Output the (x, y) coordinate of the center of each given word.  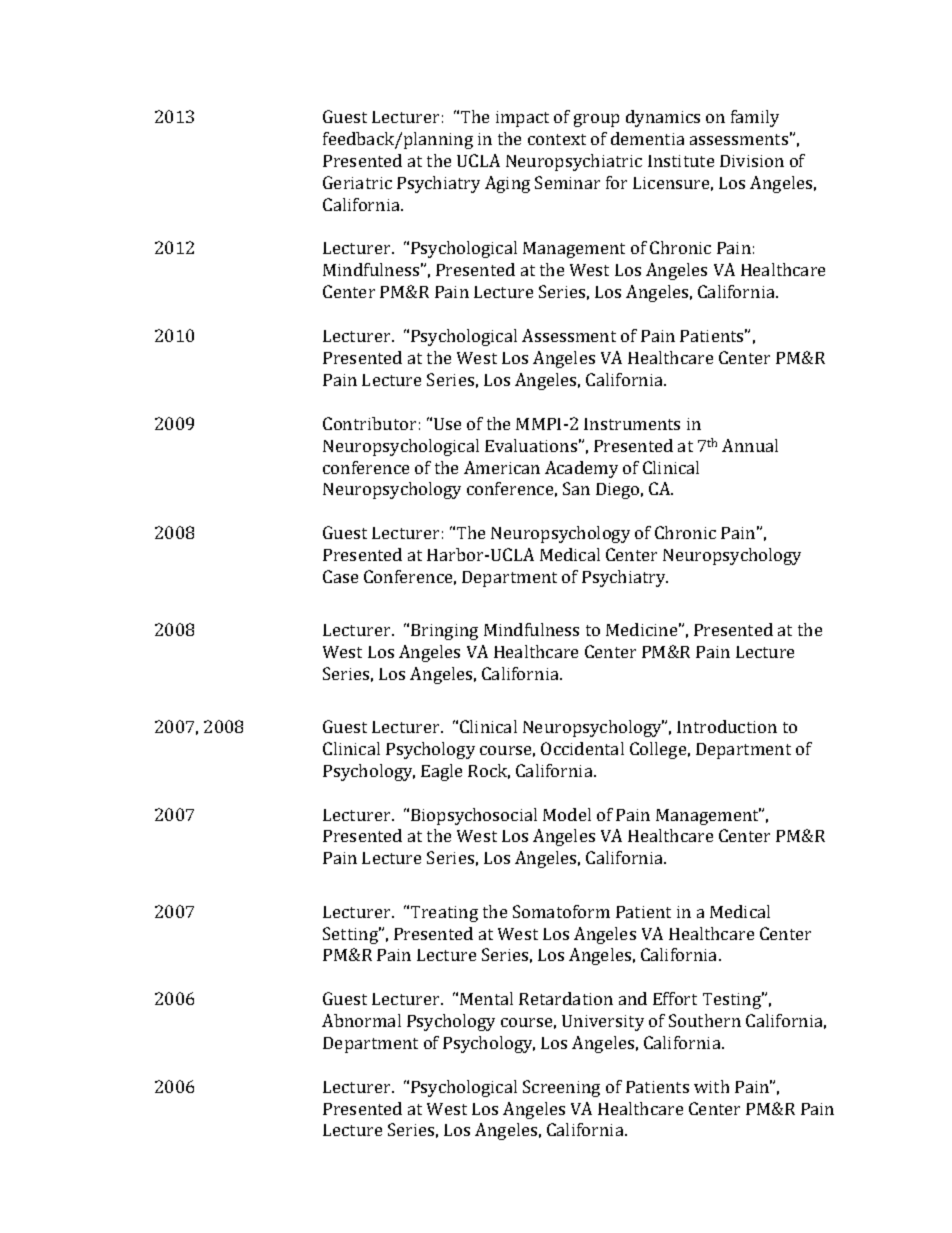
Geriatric (357, 182)
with (711, 1086)
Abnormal (361, 1020)
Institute (681, 161)
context (557, 139)
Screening (561, 1088)
